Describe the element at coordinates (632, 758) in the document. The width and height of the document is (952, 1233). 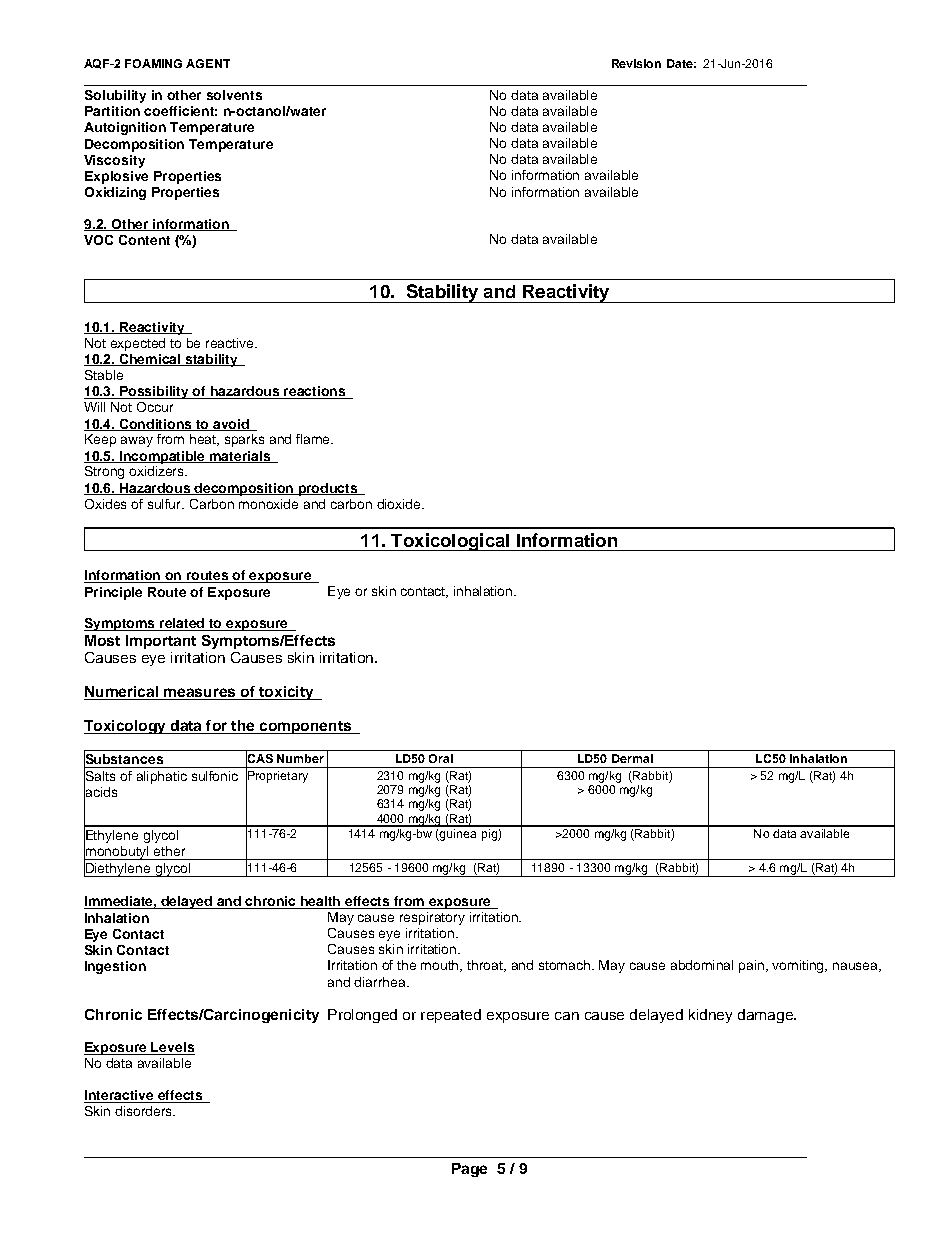
I see `Dermal` at that location.
